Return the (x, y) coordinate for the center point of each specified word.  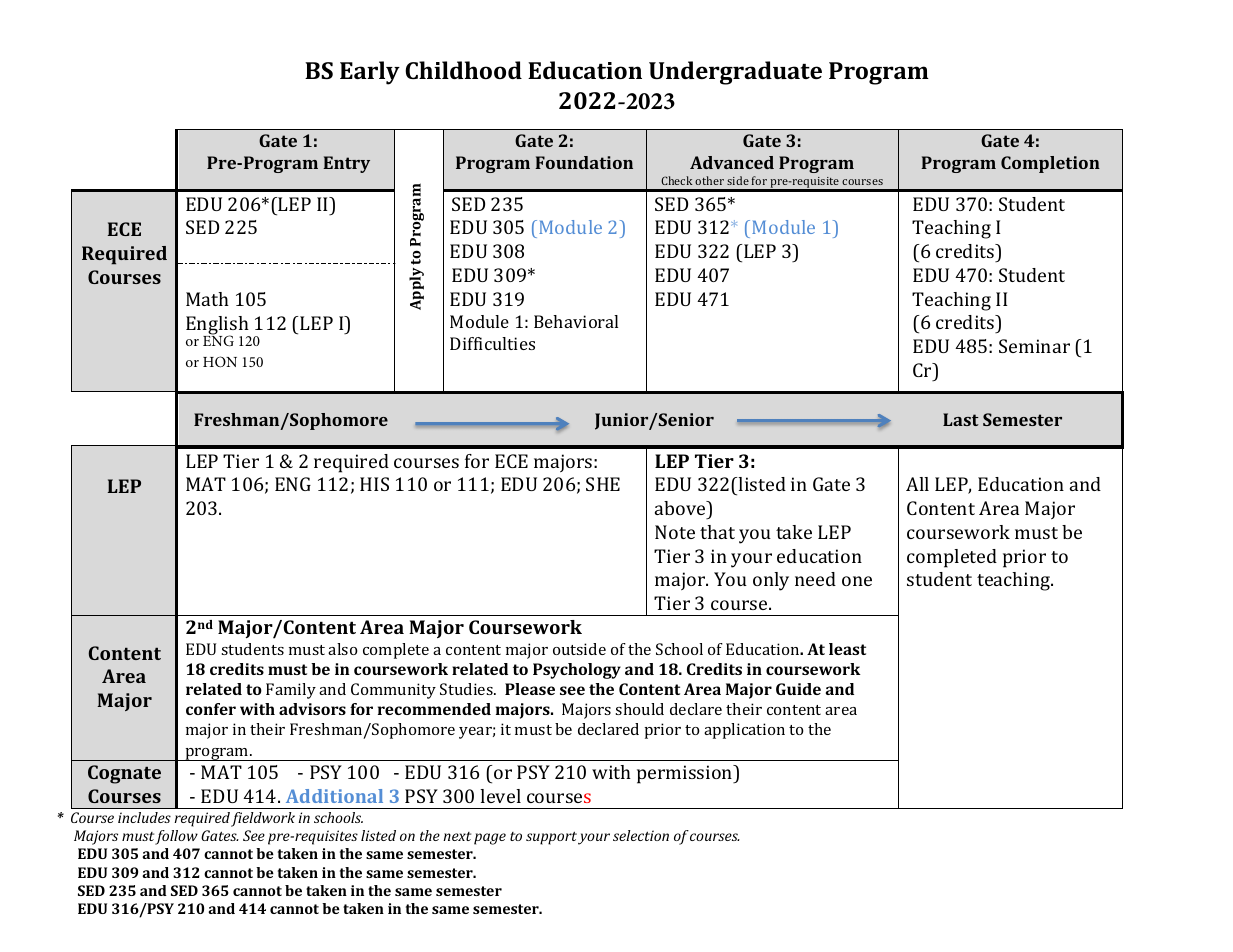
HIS (374, 484)
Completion (1050, 164)
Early (370, 73)
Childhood (463, 70)
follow (176, 837)
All (917, 484)
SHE (603, 484)
